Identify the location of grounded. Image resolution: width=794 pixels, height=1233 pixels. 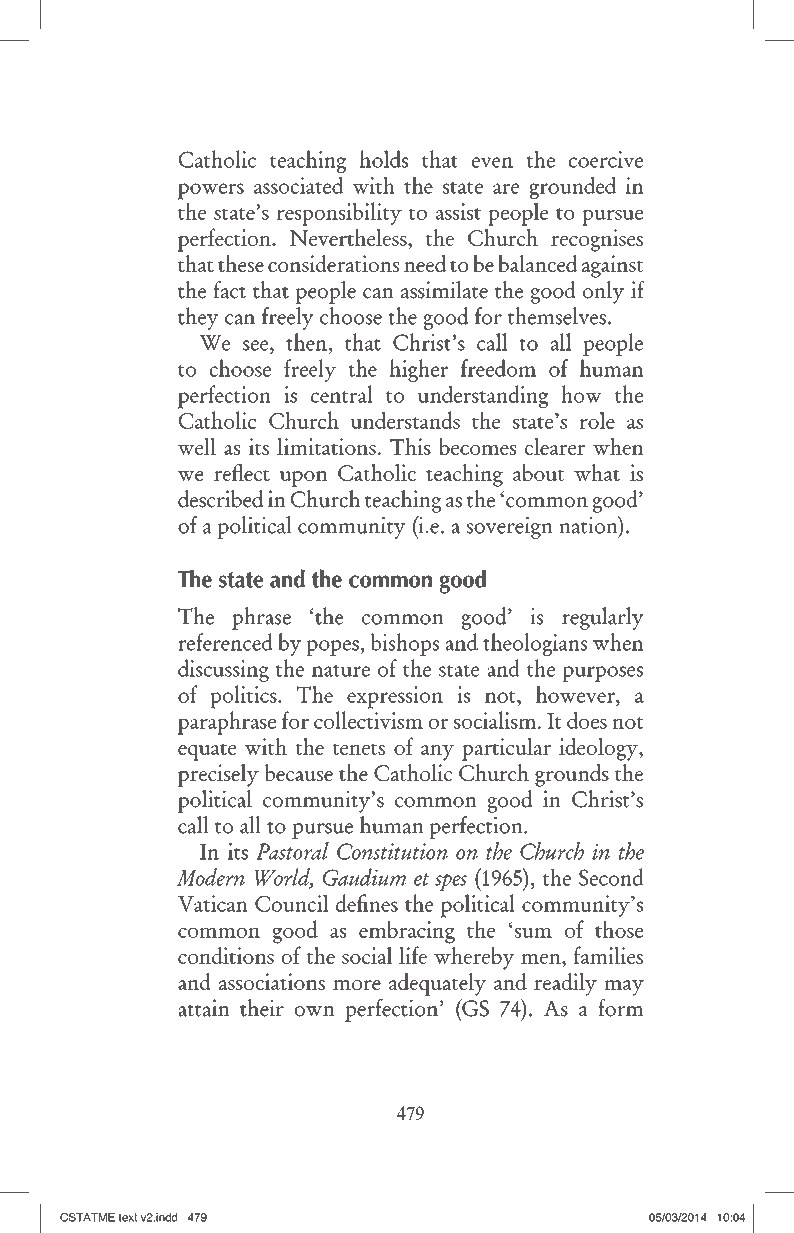
(573, 187).
